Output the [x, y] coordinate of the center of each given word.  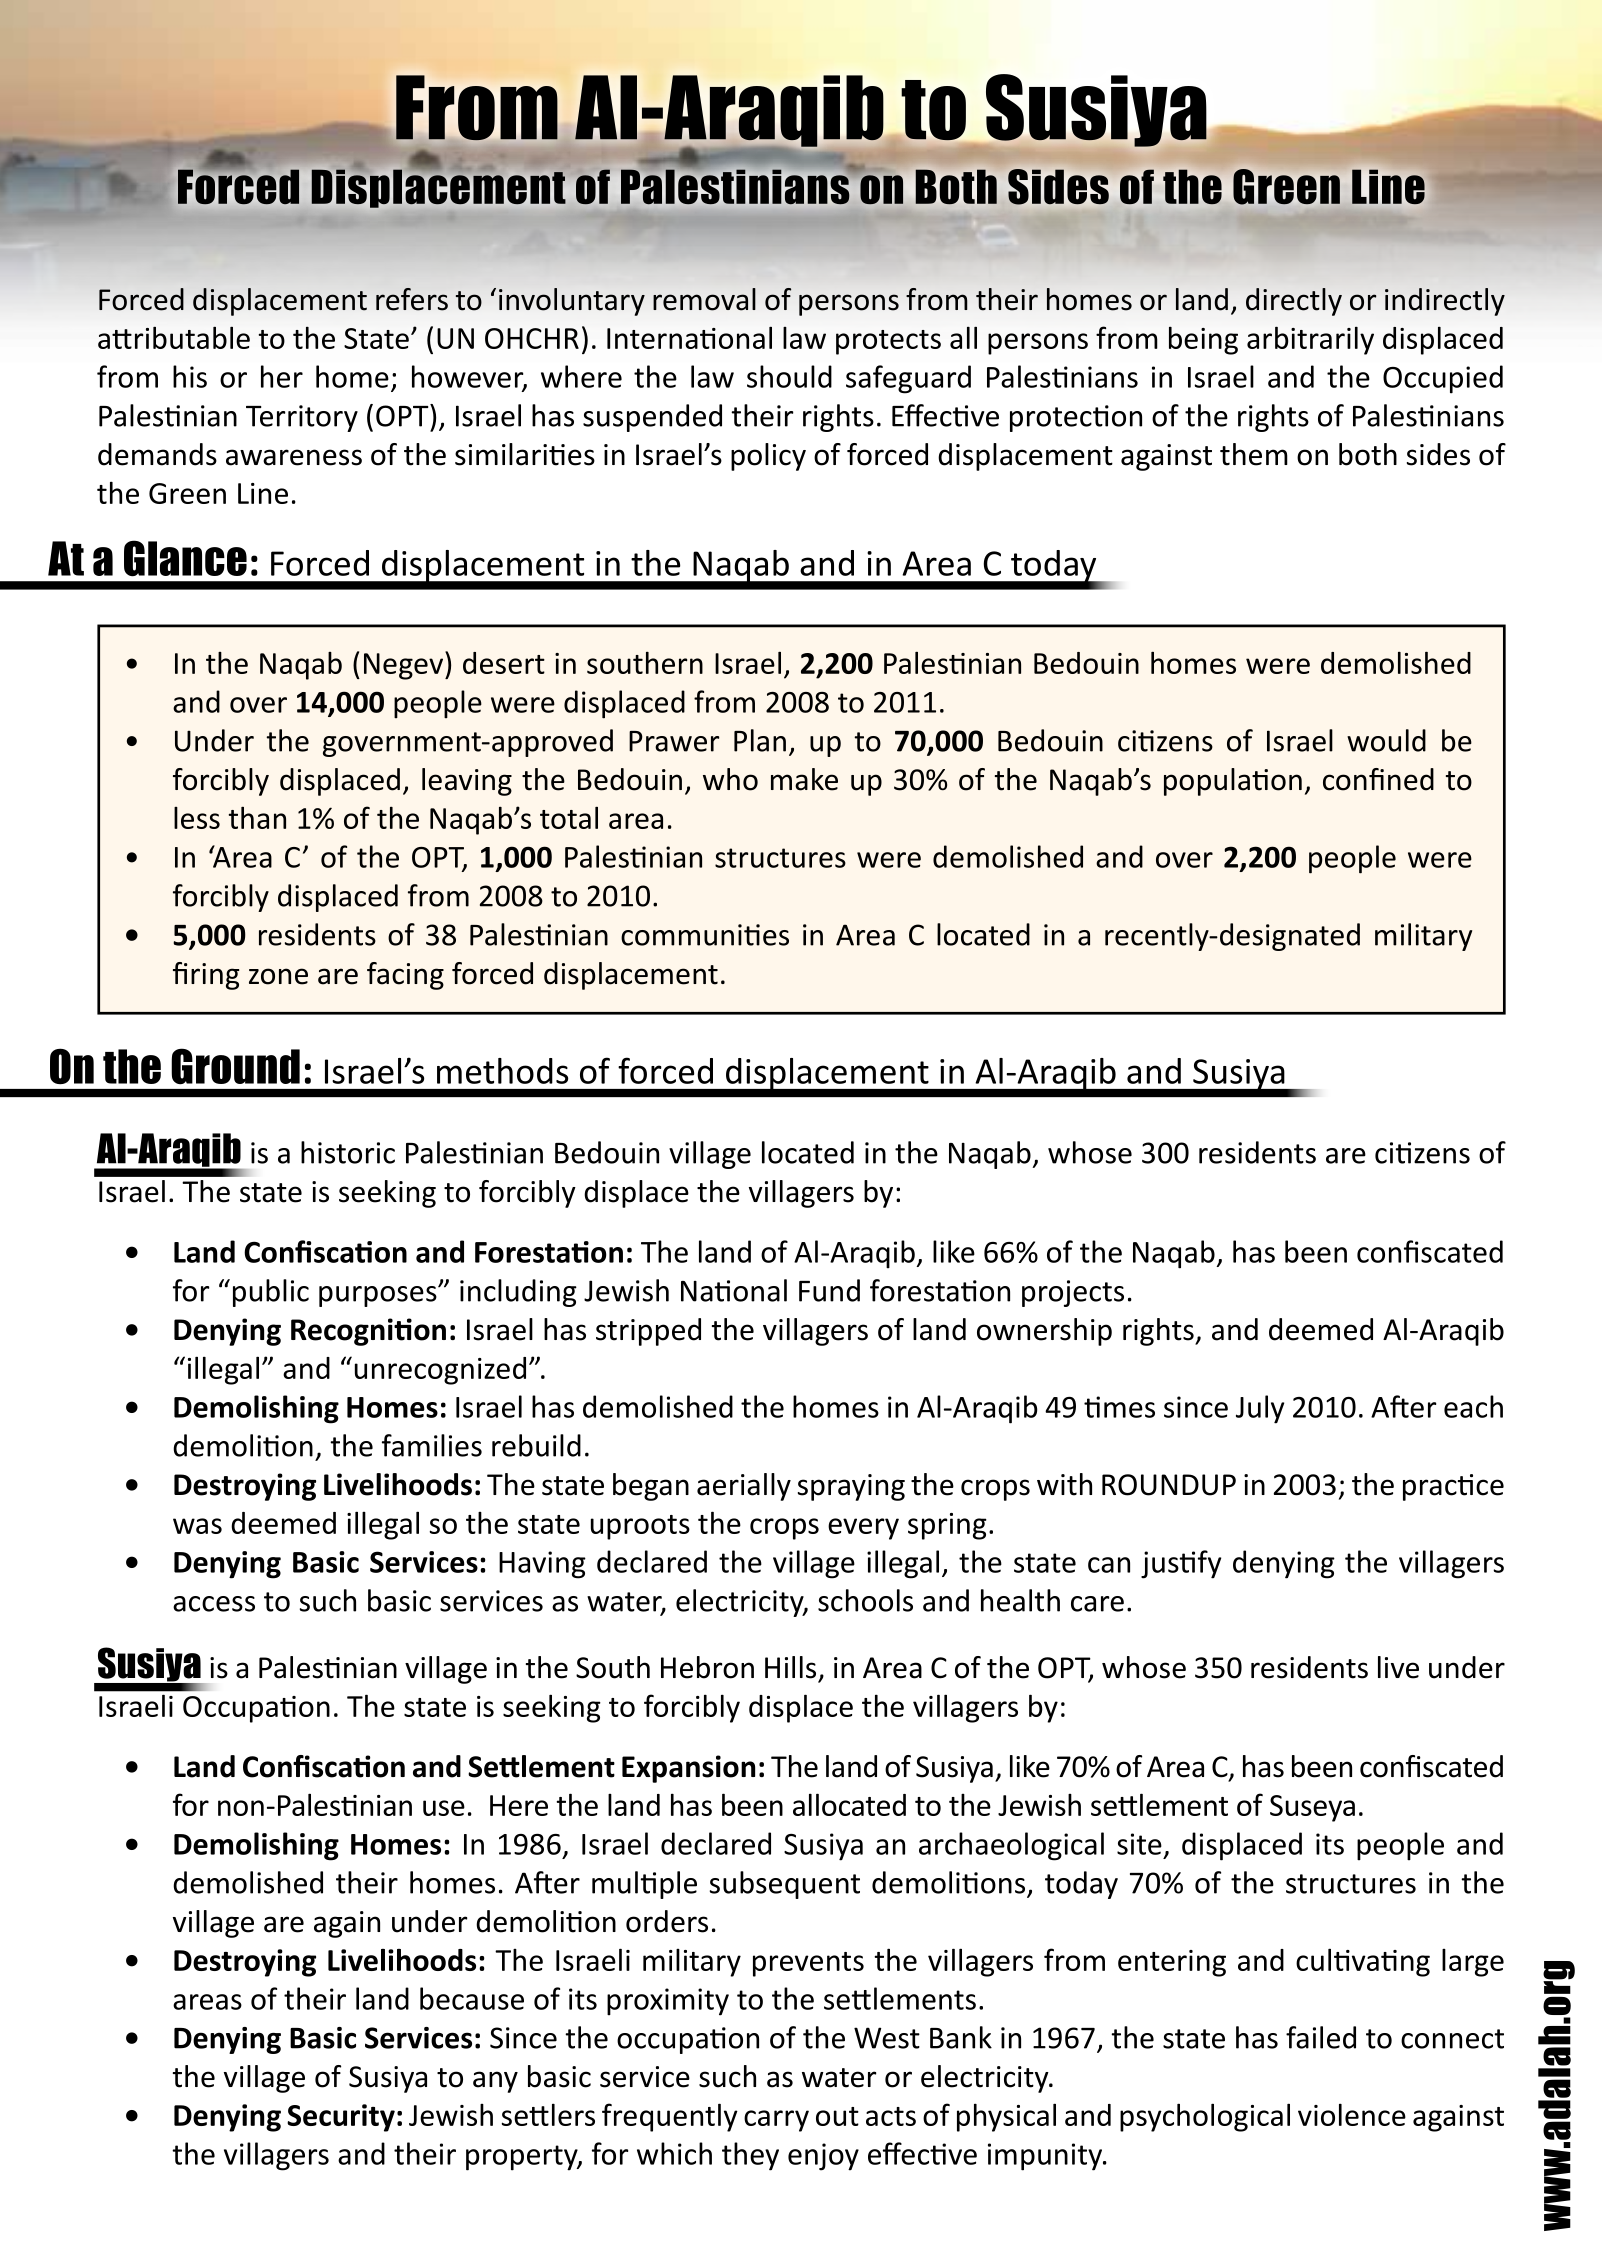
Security [341, 2118]
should [789, 376]
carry [776, 2121]
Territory [302, 418]
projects [1073, 1293]
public [271, 1293]
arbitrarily [1310, 340]
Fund [829, 1290]
